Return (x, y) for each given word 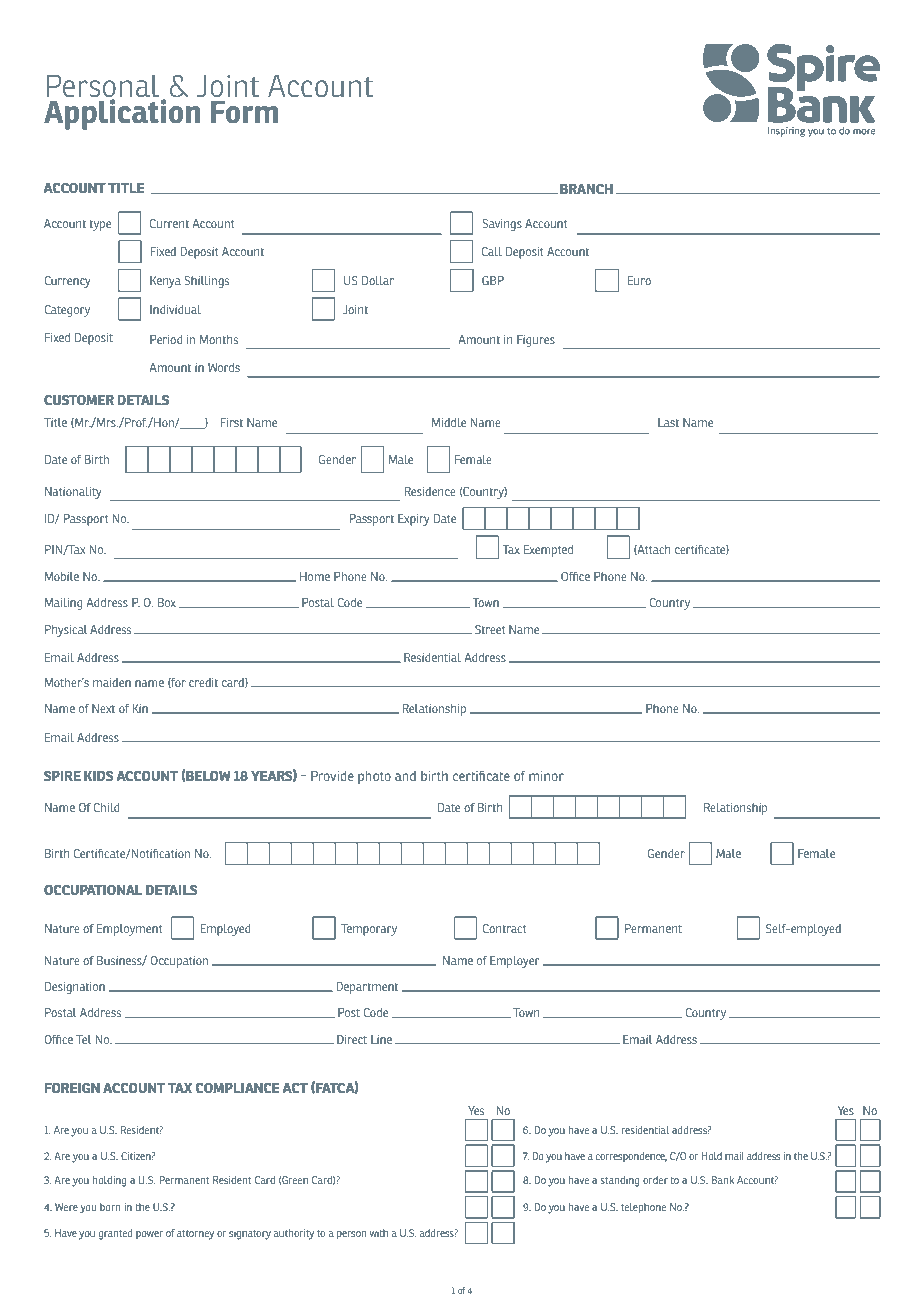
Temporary (369, 930)
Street (490, 629)
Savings (502, 225)
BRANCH (586, 188)
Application (123, 113)
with (379, 1233)
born (110, 1207)
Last (668, 422)
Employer (514, 962)
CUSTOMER (79, 399)
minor (546, 776)
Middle (449, 422)
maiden (112, 682)
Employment (130, 930)
